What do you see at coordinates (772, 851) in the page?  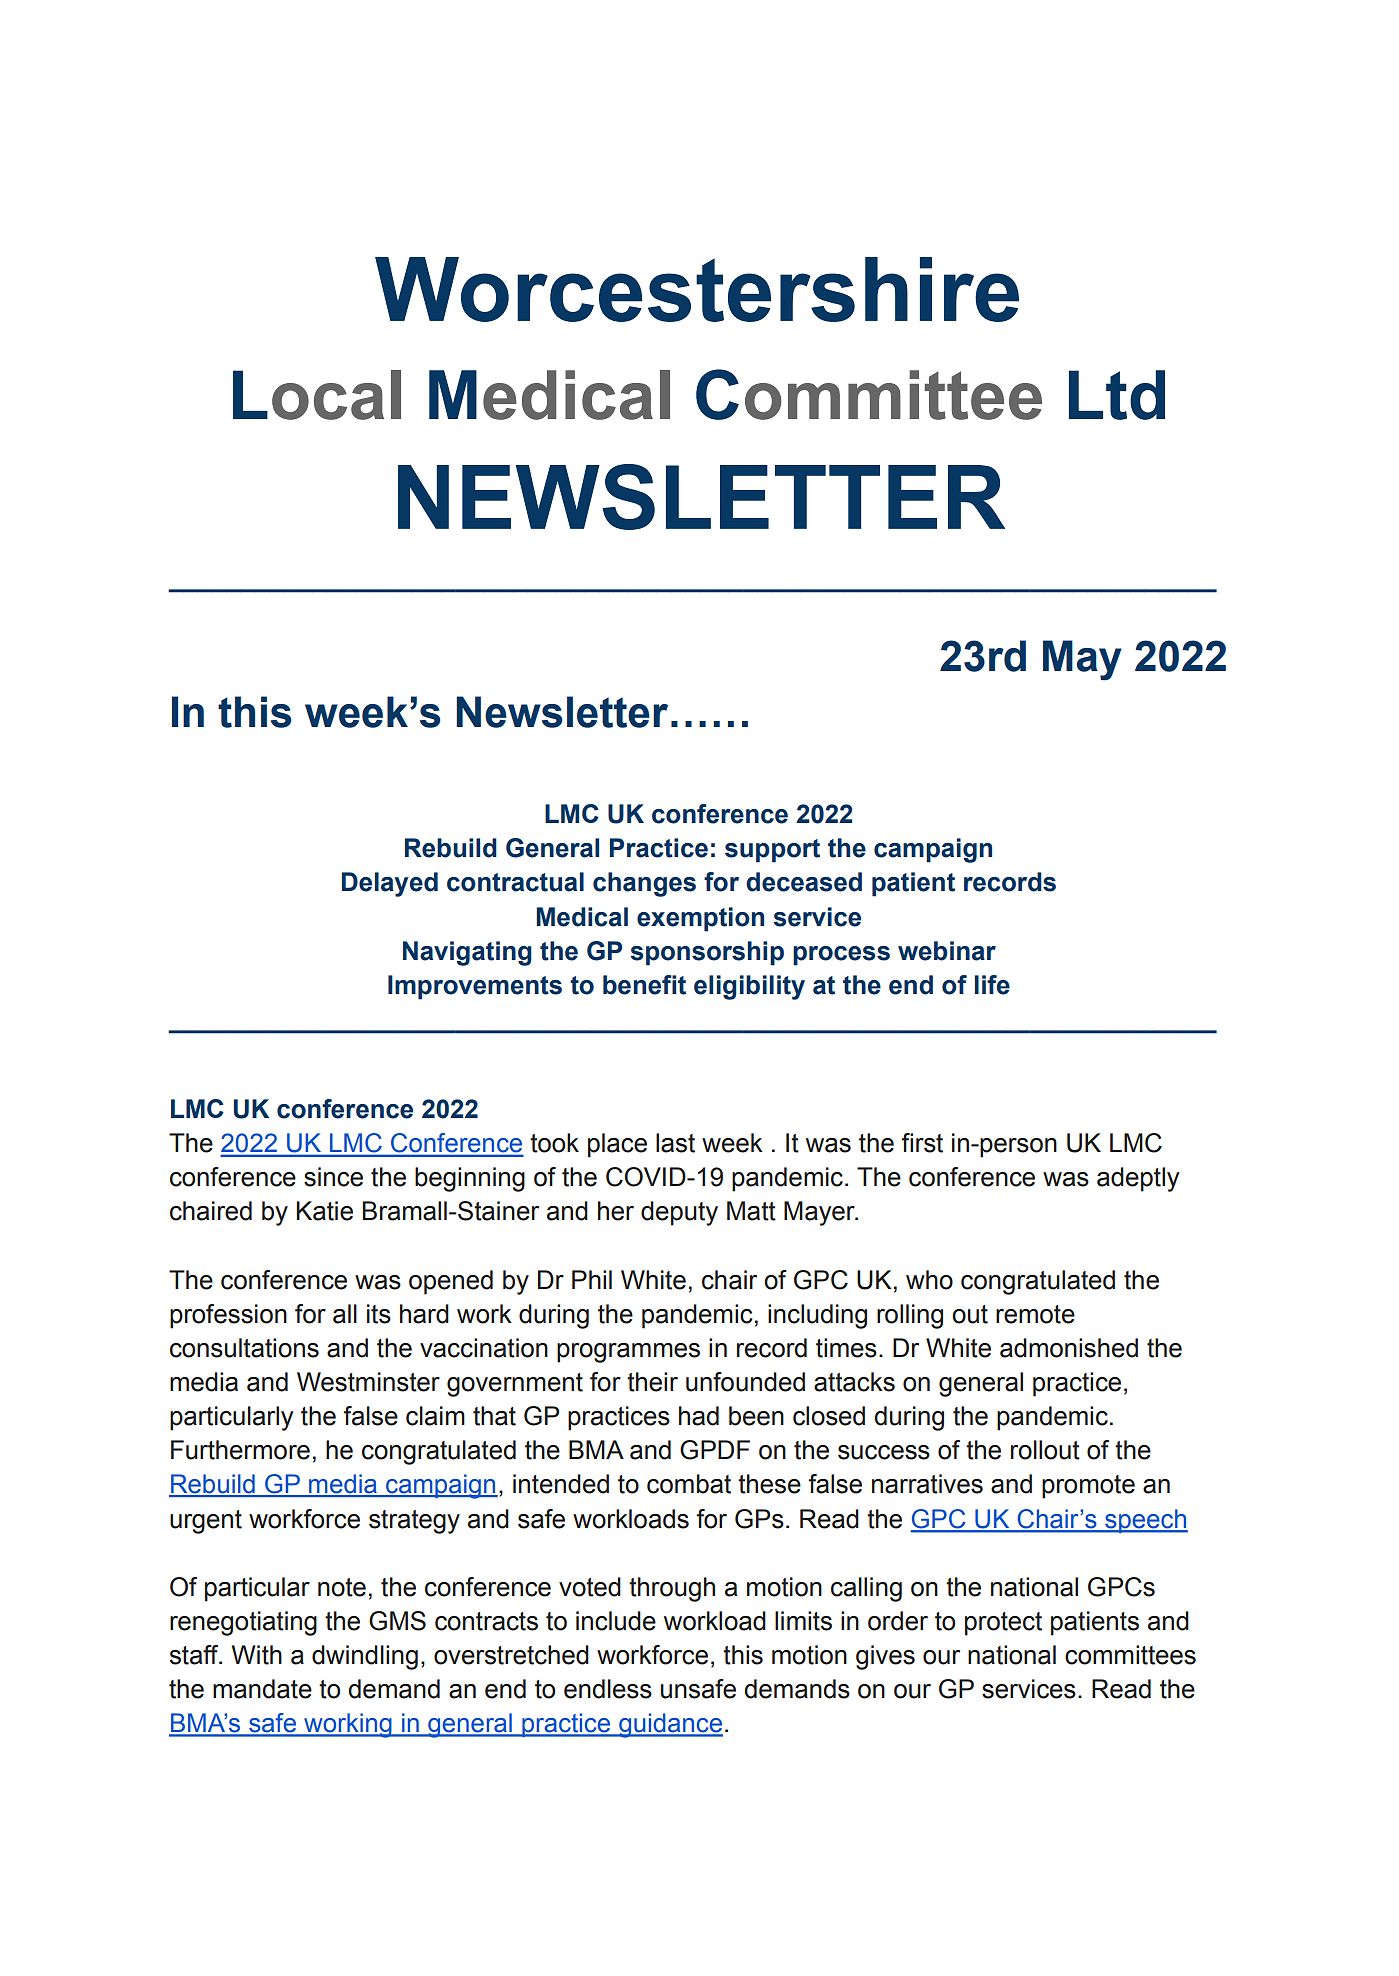 I see `support` at bounding box center [772, 851].
